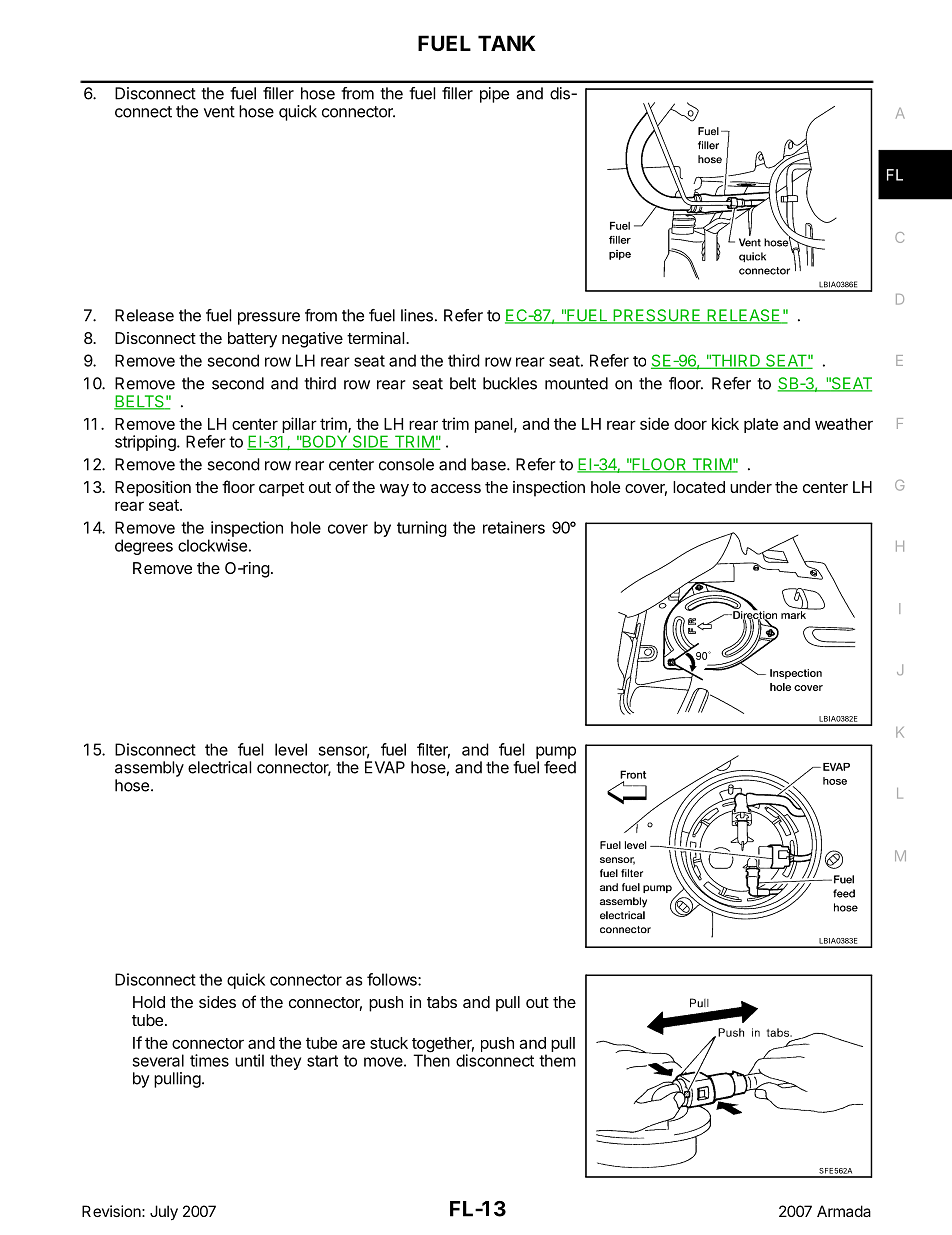 The image size is (952, 1235). What do you see at coordinates (494, 95) in the screenshot?
I see `pipe` at bounding box center [494, 95].
